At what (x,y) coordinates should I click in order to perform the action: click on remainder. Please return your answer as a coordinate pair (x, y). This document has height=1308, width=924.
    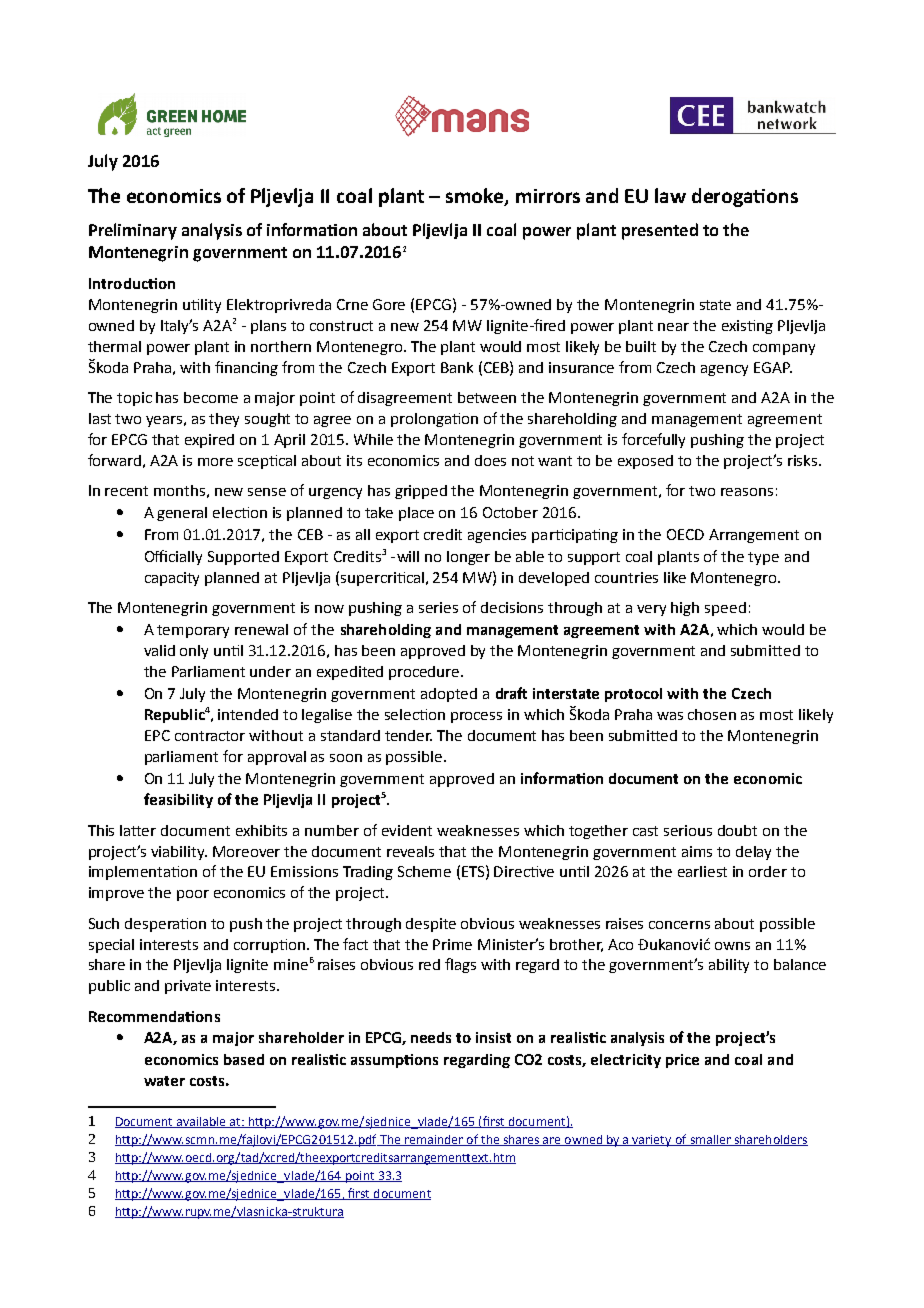
    Looking at the image, I should click on (434, 1140).
